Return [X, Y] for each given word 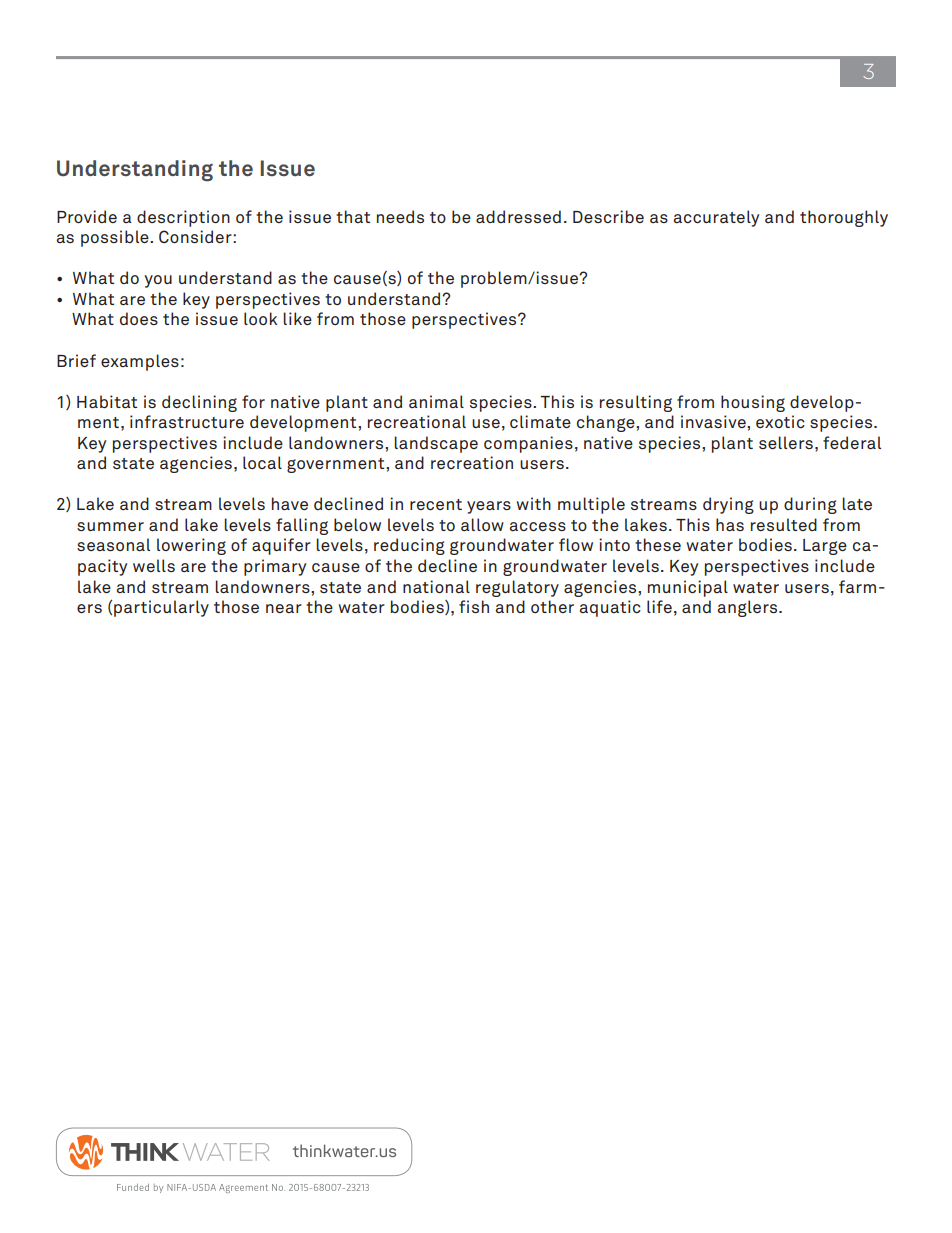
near [284, 608]
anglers [748, 608]
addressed [518, 216]
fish [474, 606]
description [183, 218]
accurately [716, 218]
